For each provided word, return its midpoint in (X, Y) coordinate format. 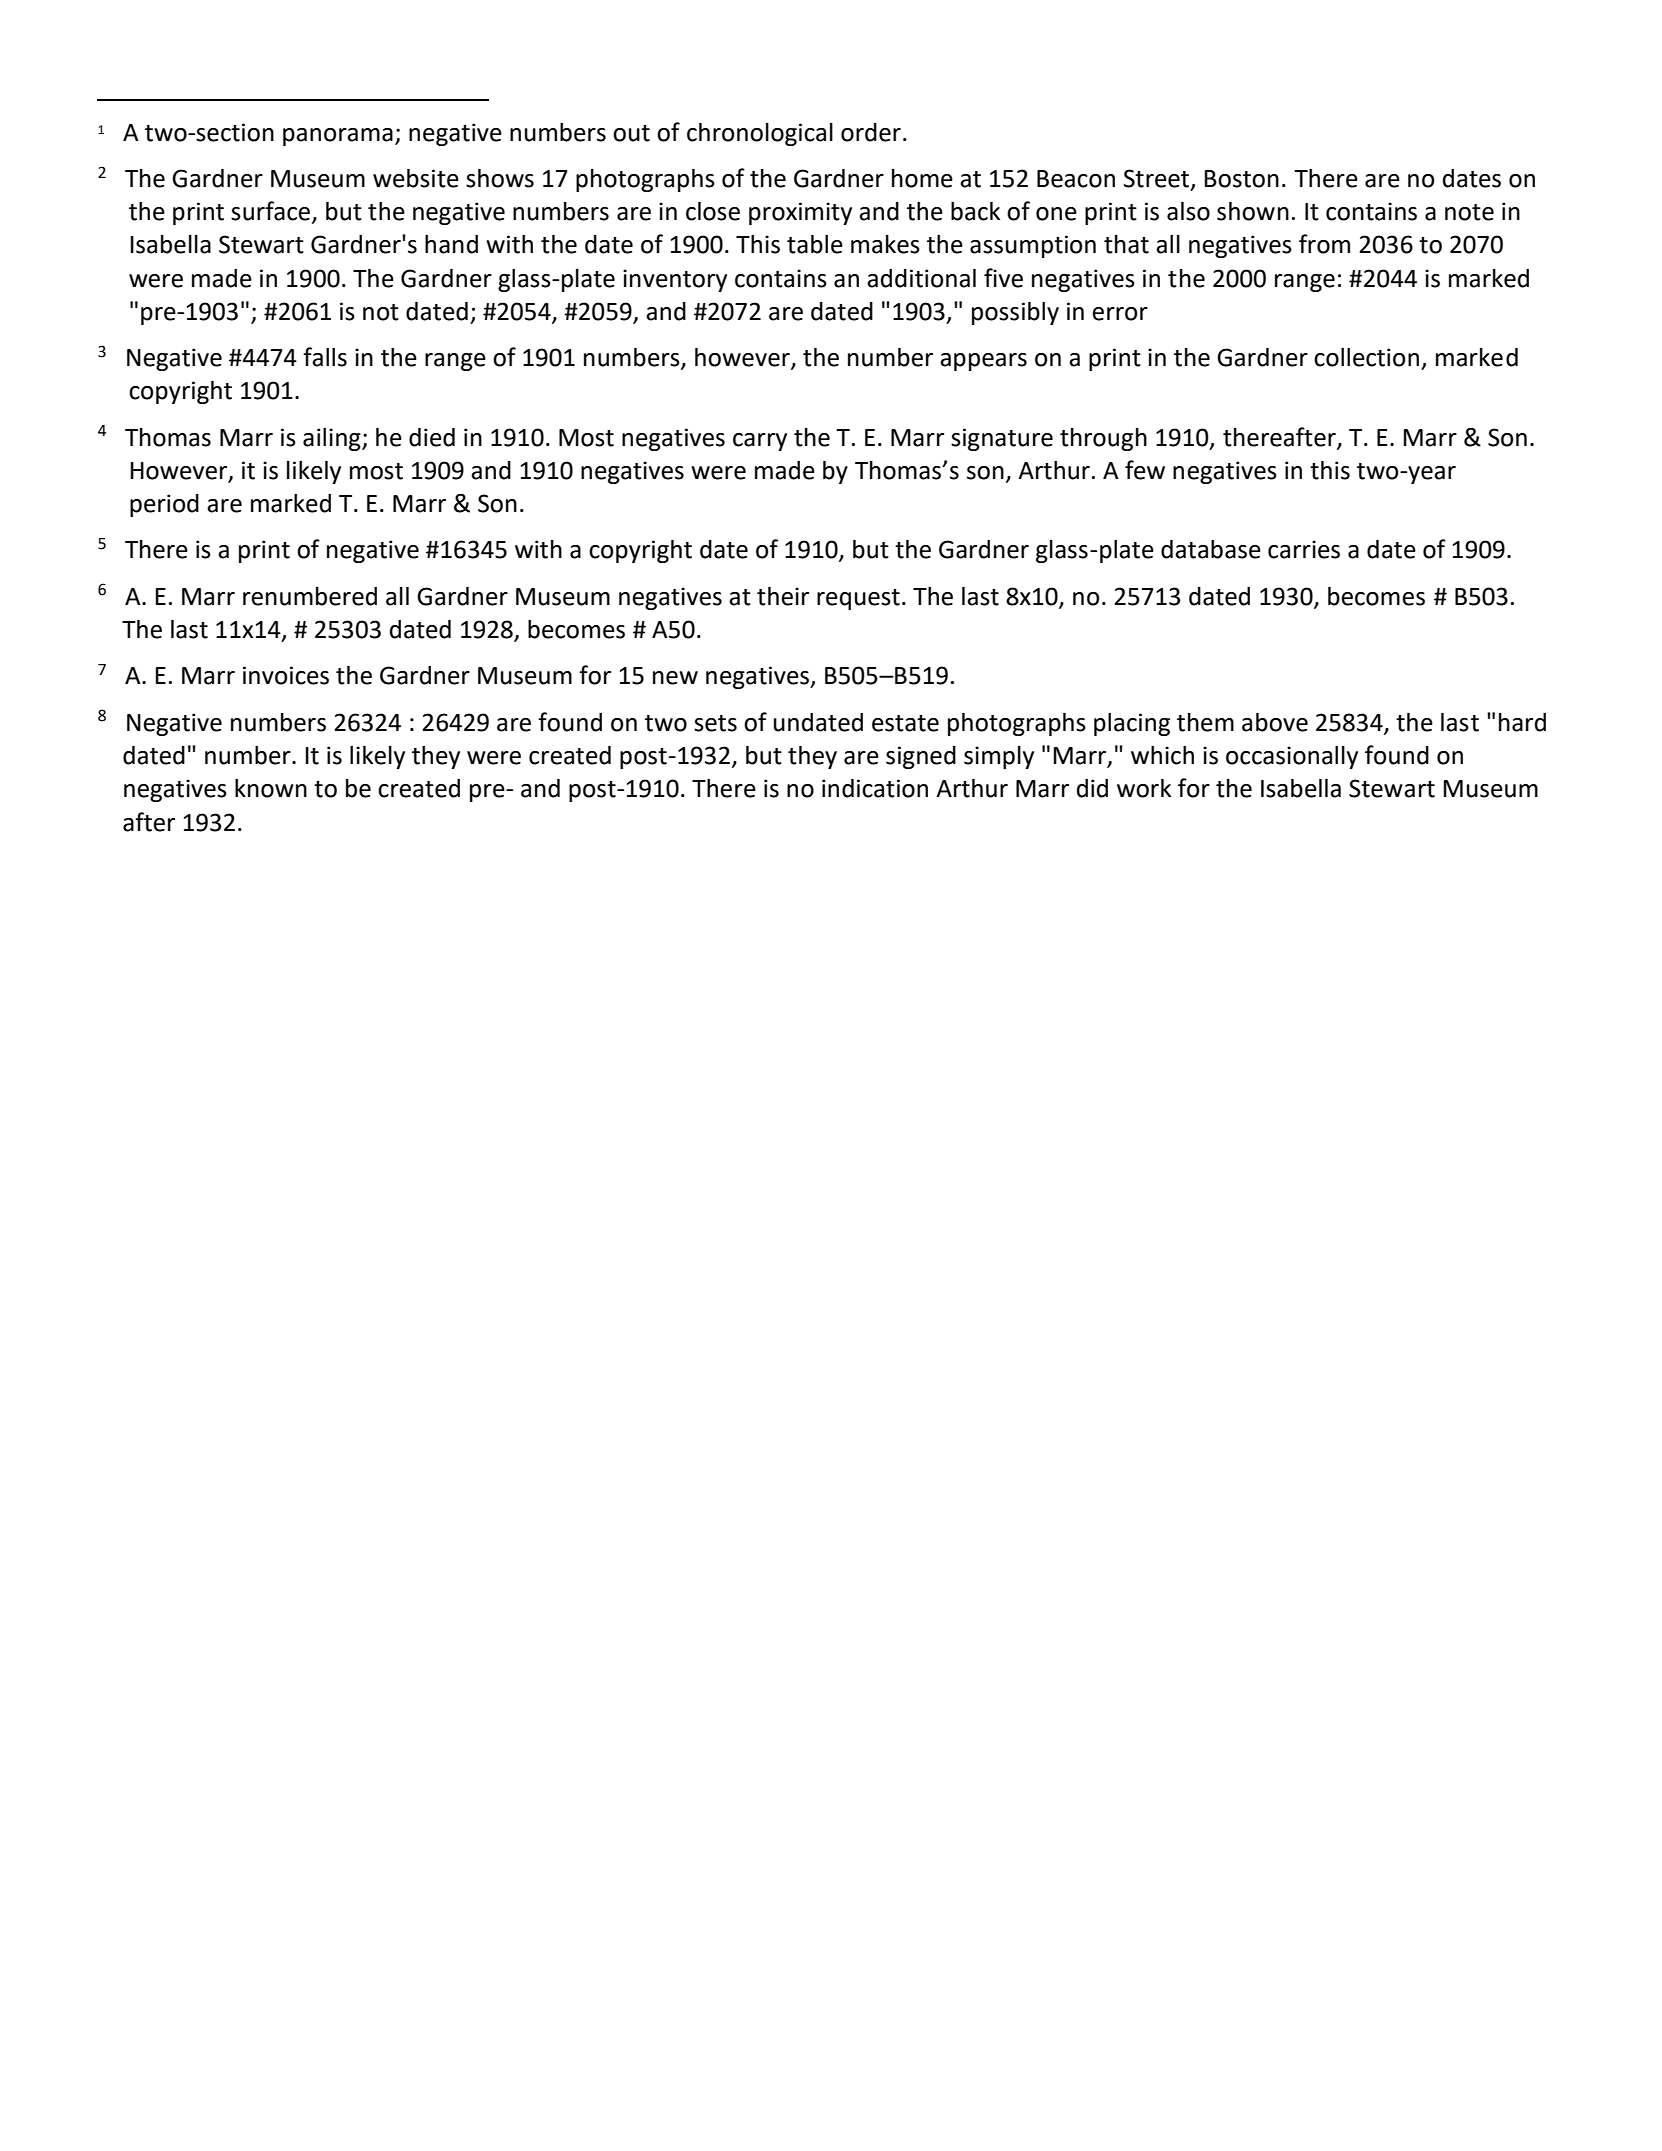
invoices (286, 675)
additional (921, 278)
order (871, 132)
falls (325, 357)
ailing (333, 439)
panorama (338, 137)
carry (760, 442)
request (858, 599)
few (1145, 470)
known (271, 788)
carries (1304, 549)
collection (1366, 357)
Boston (1241, 179)
